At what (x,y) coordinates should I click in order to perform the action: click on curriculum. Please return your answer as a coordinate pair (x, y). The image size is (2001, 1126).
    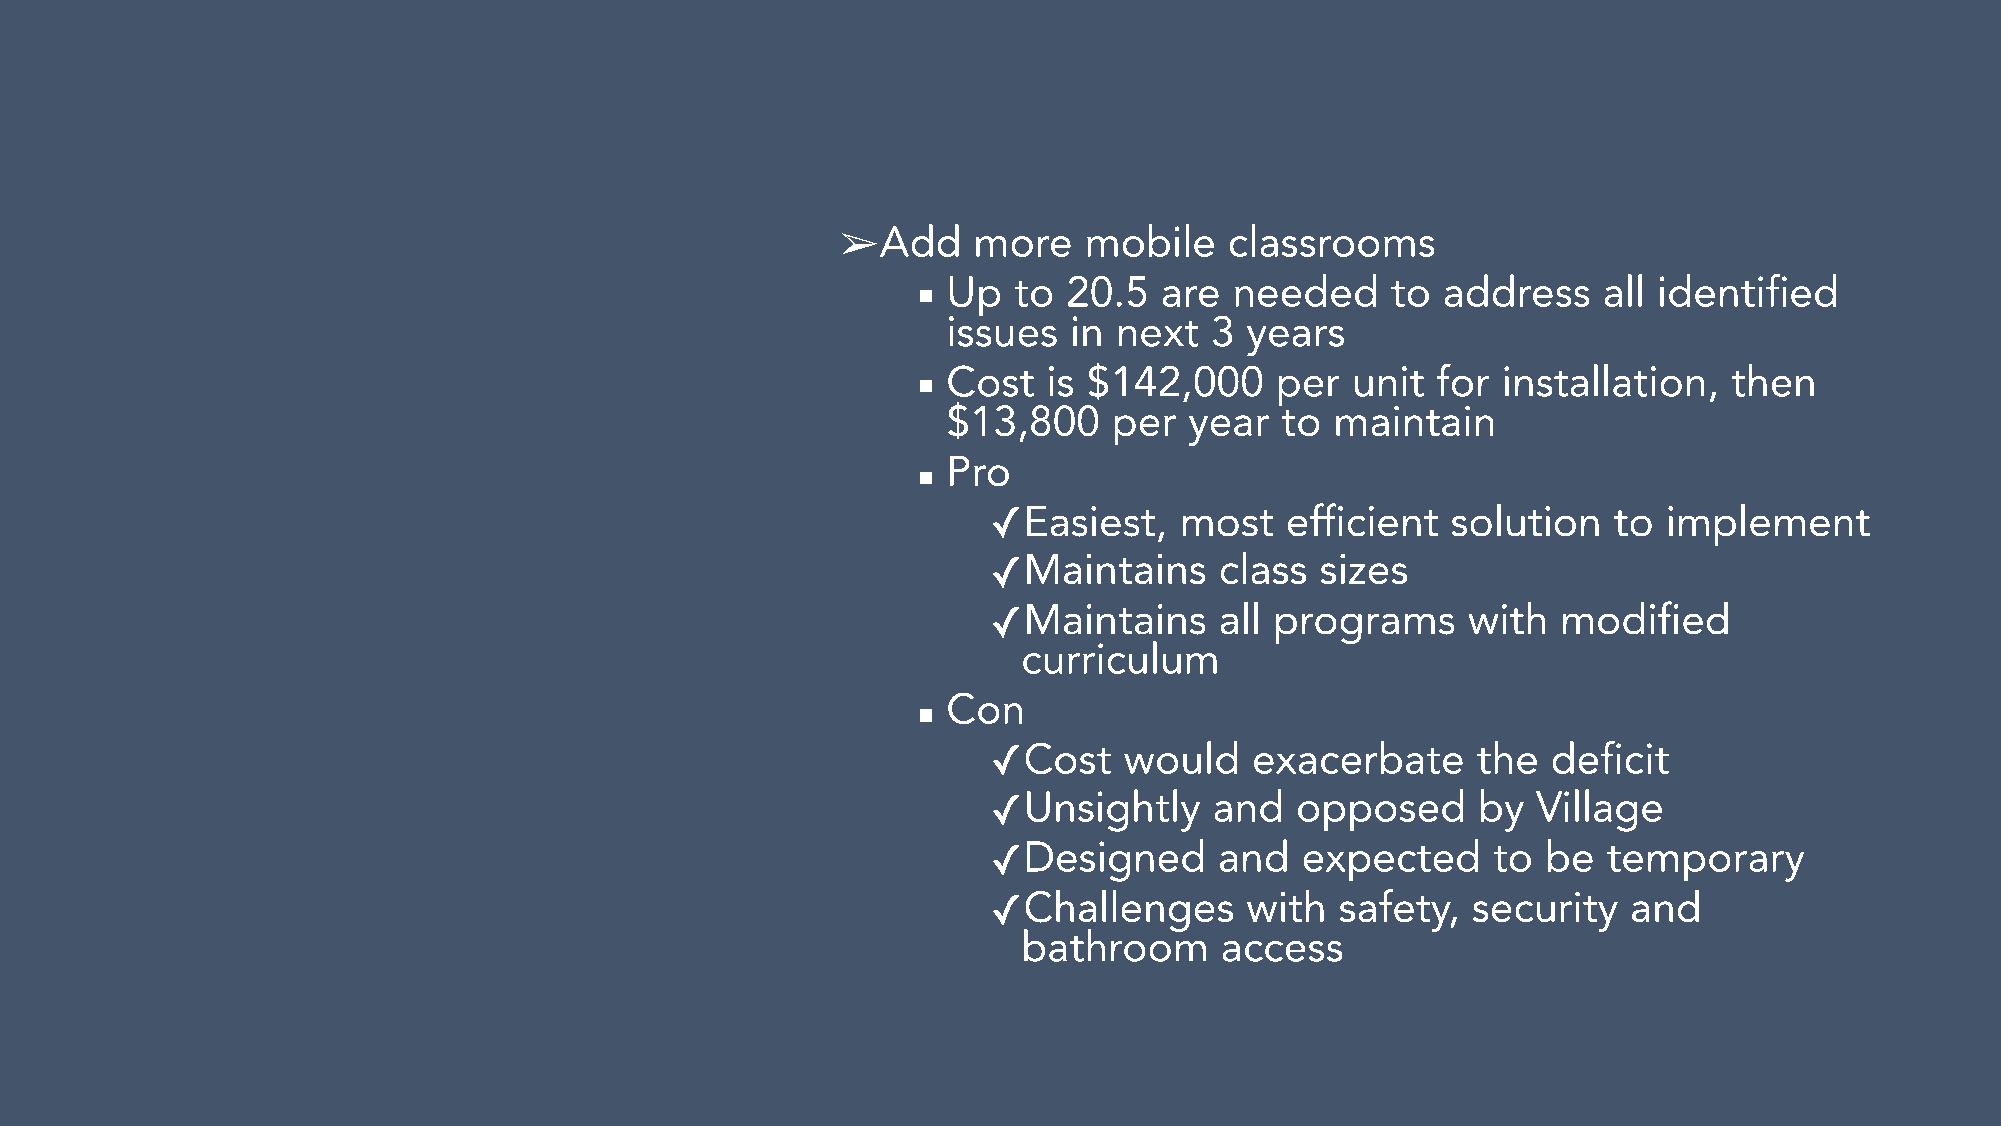
    Looking at the image, I should click on (1120, 657).
